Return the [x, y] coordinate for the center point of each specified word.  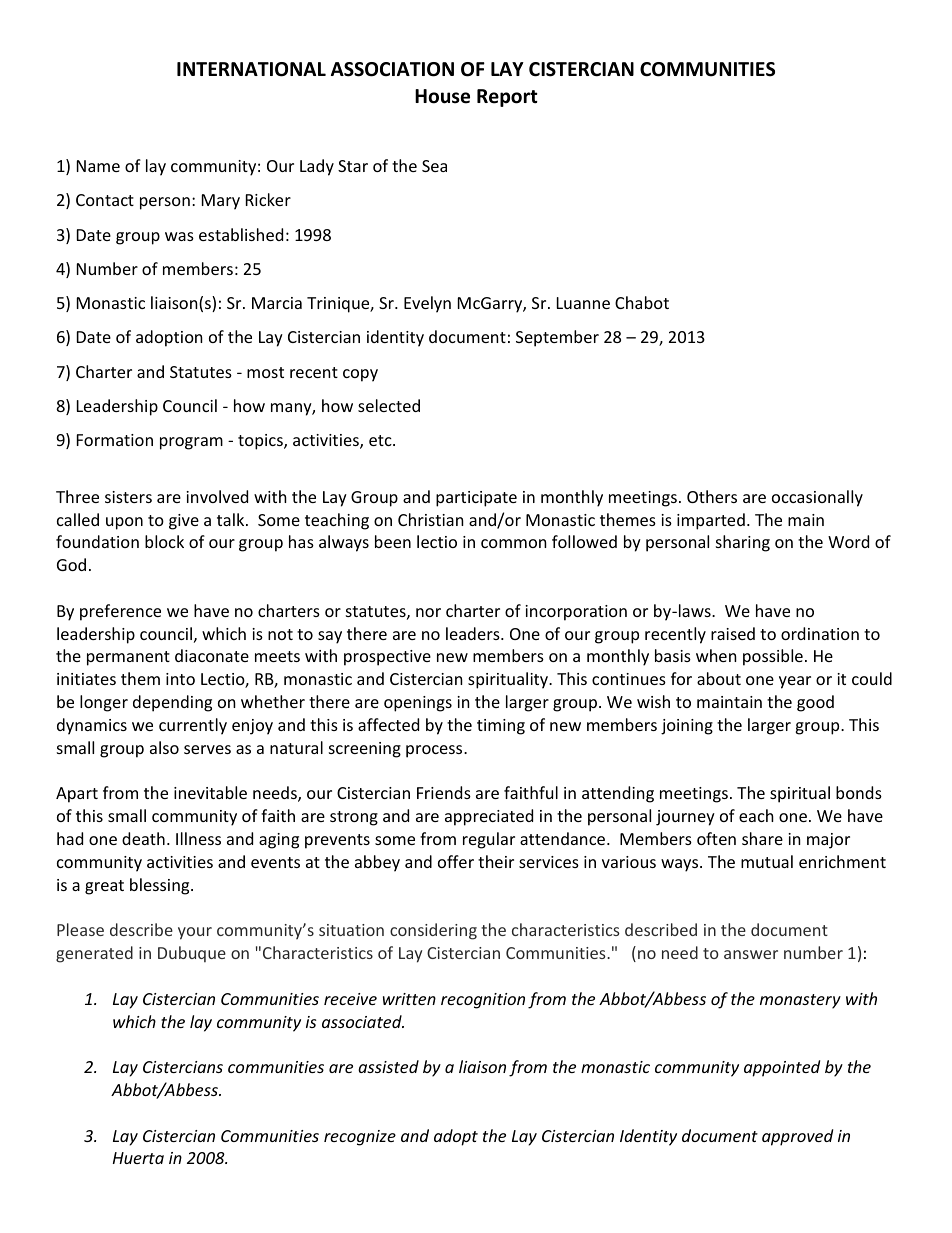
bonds [859, 792]
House [442, 96]
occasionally [817, 498]
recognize [360, 1138]
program [191, 443]
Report [507, 98]
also [164, 747]
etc [381, 440]
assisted [388, 1066]
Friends [444, 792]
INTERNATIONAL [251, 69]
